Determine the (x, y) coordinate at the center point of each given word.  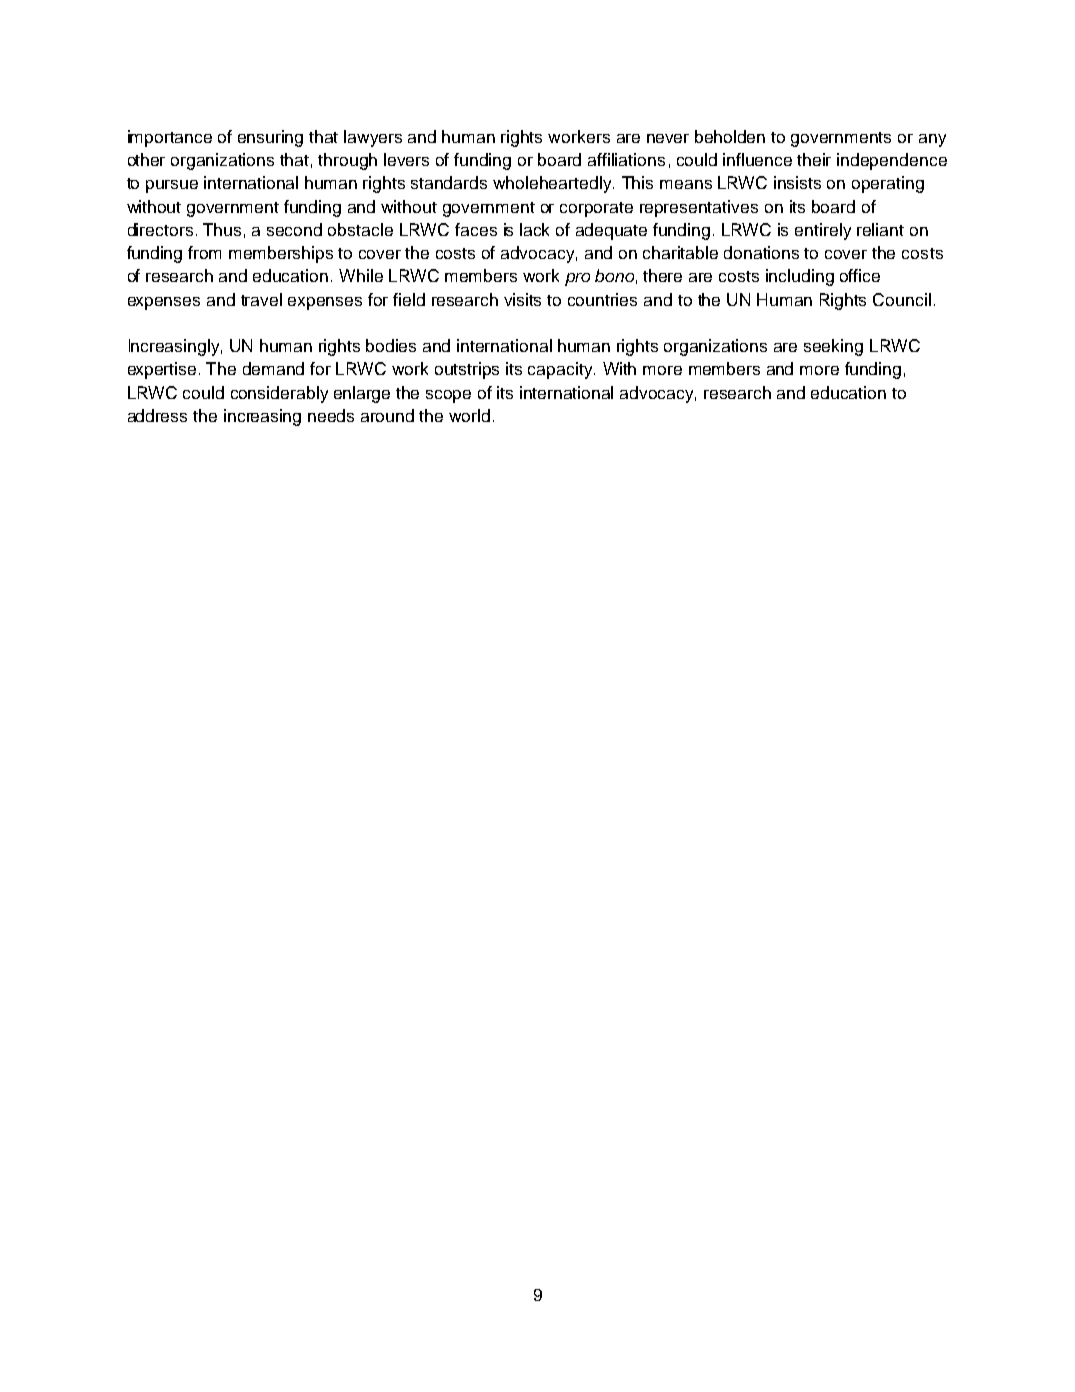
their (814, 159)
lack (534, 229)
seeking (833, 347)
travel (261, 299)
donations (761, 252)
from (204, 252)
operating (888, 184)
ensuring (270, 138)
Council (902, 299)
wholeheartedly (553, 184)
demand (273, 368)
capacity (561, 370)
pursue (172, 186)
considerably (279, 394)
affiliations (626, 159)
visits (522, 299)
